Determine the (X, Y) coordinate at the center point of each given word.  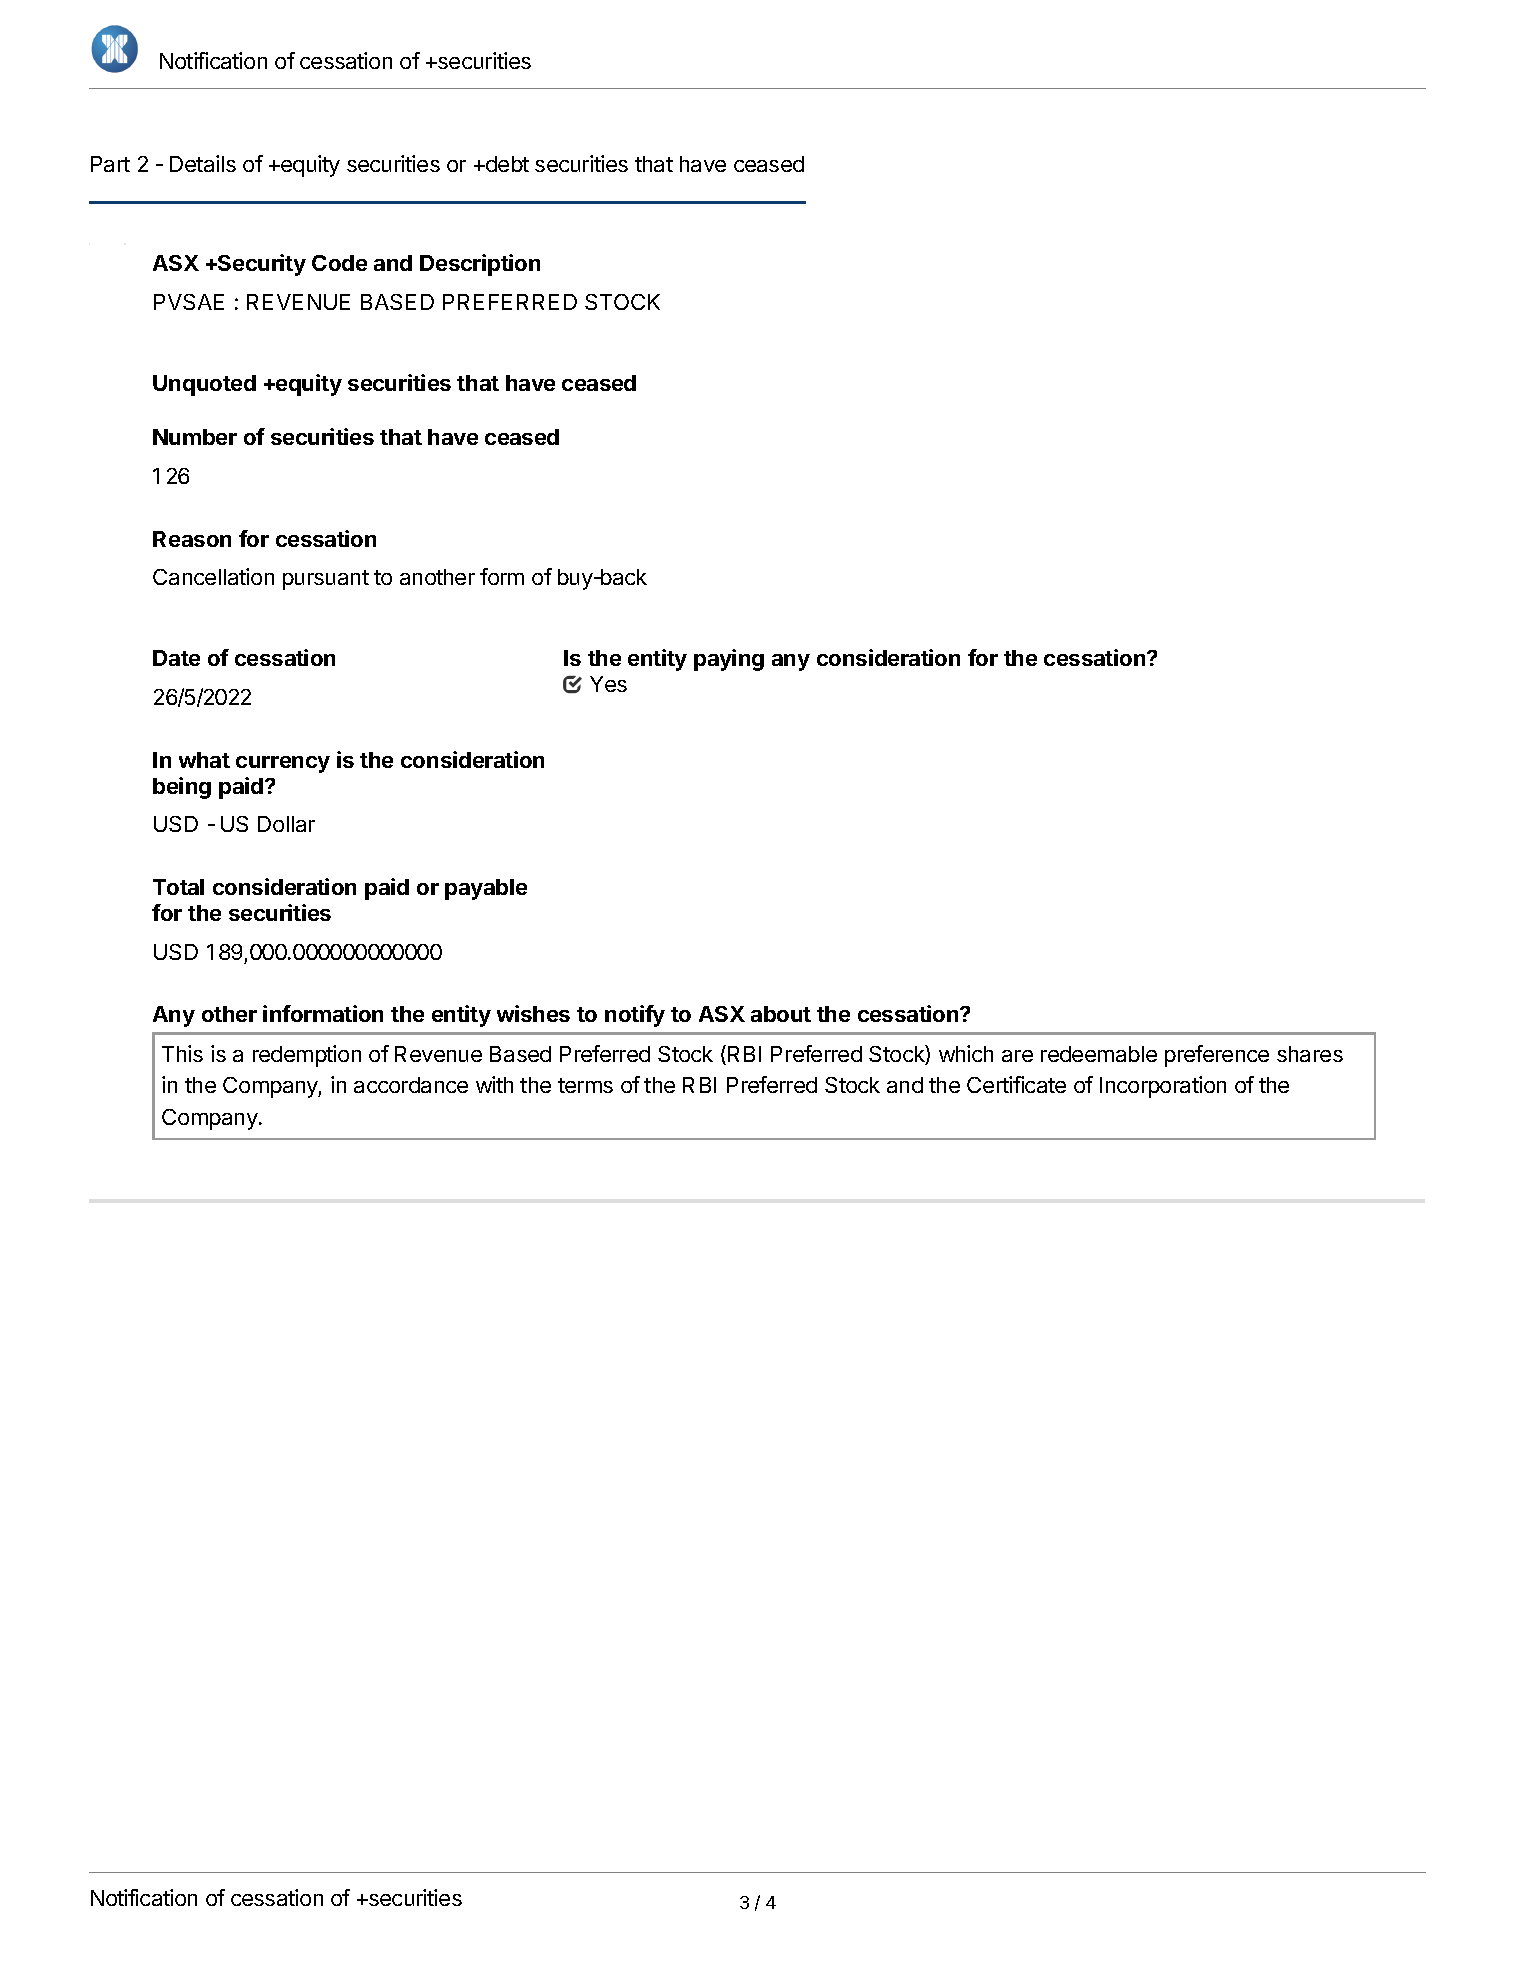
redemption (307, 1056)
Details (203, 163)
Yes (608, 684)
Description (480, 265)
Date (176, 658)
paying (729, 660)
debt (506, 164)
